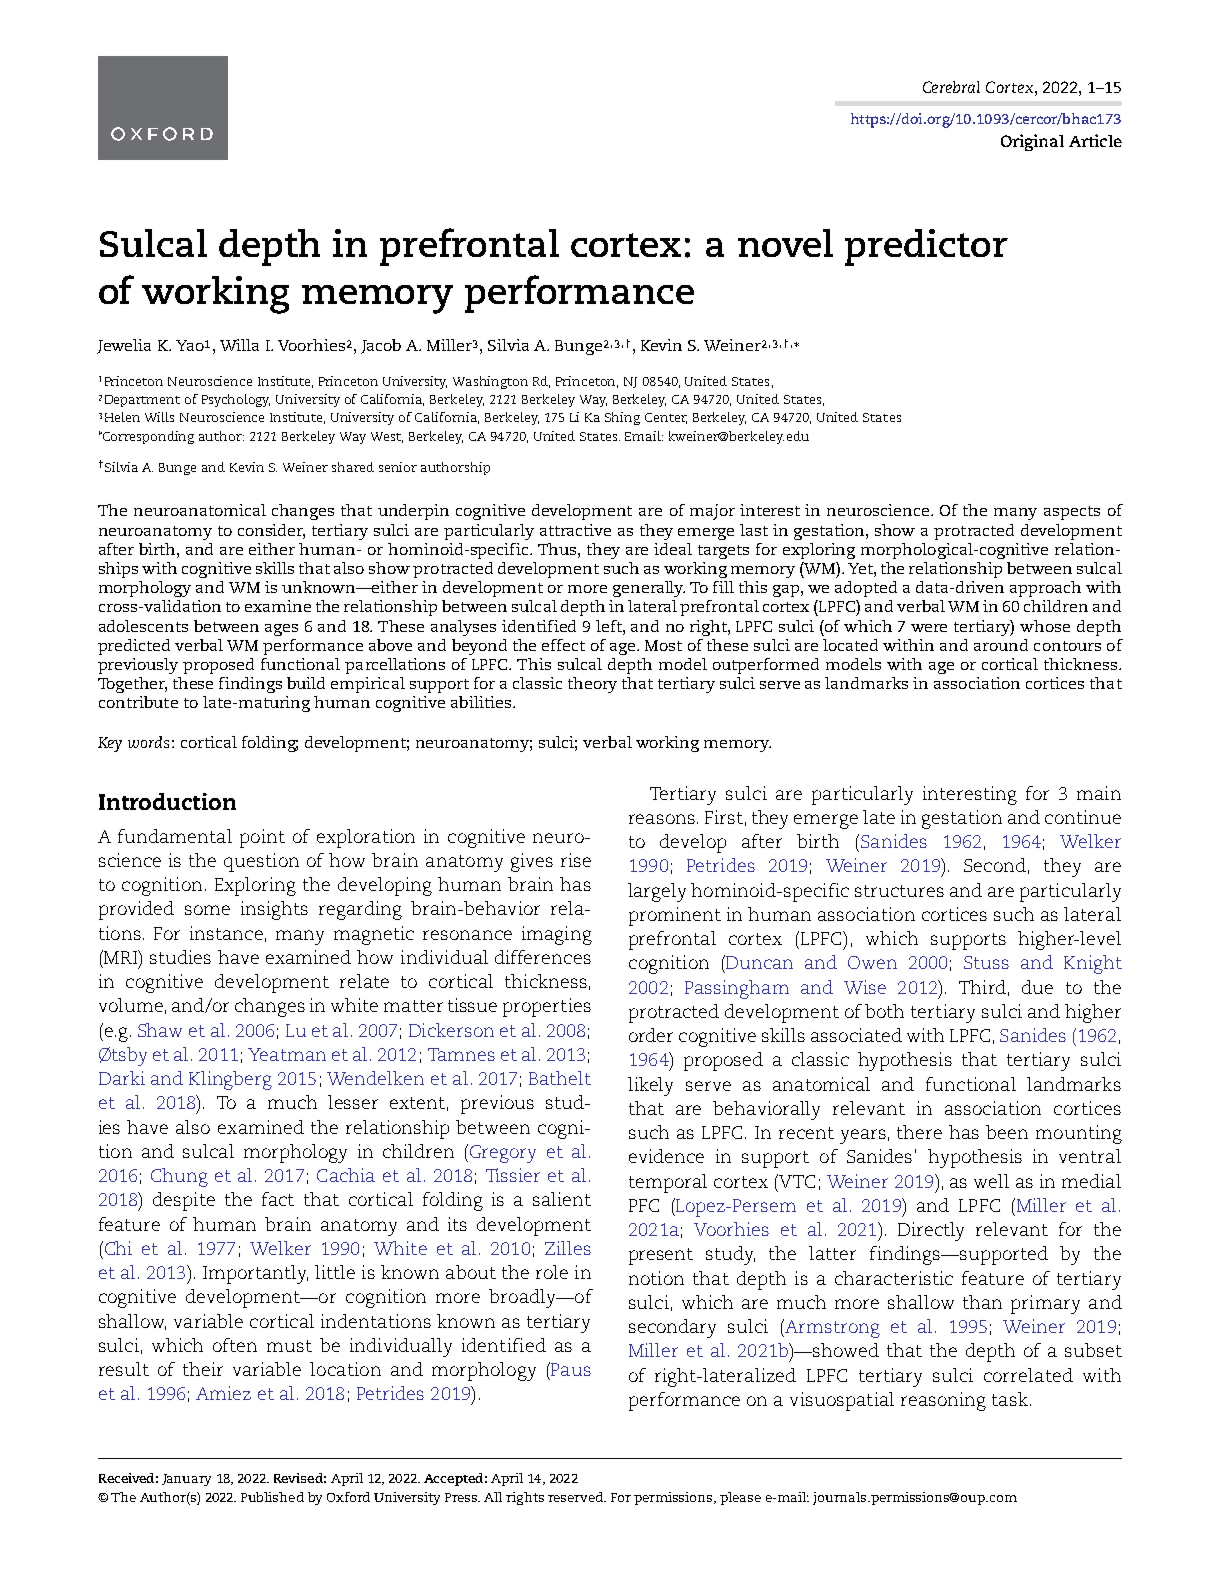 Image resolution: width=1208 pixels, height=1587 pixels. I want to click on continue, so click(1083, 817).
